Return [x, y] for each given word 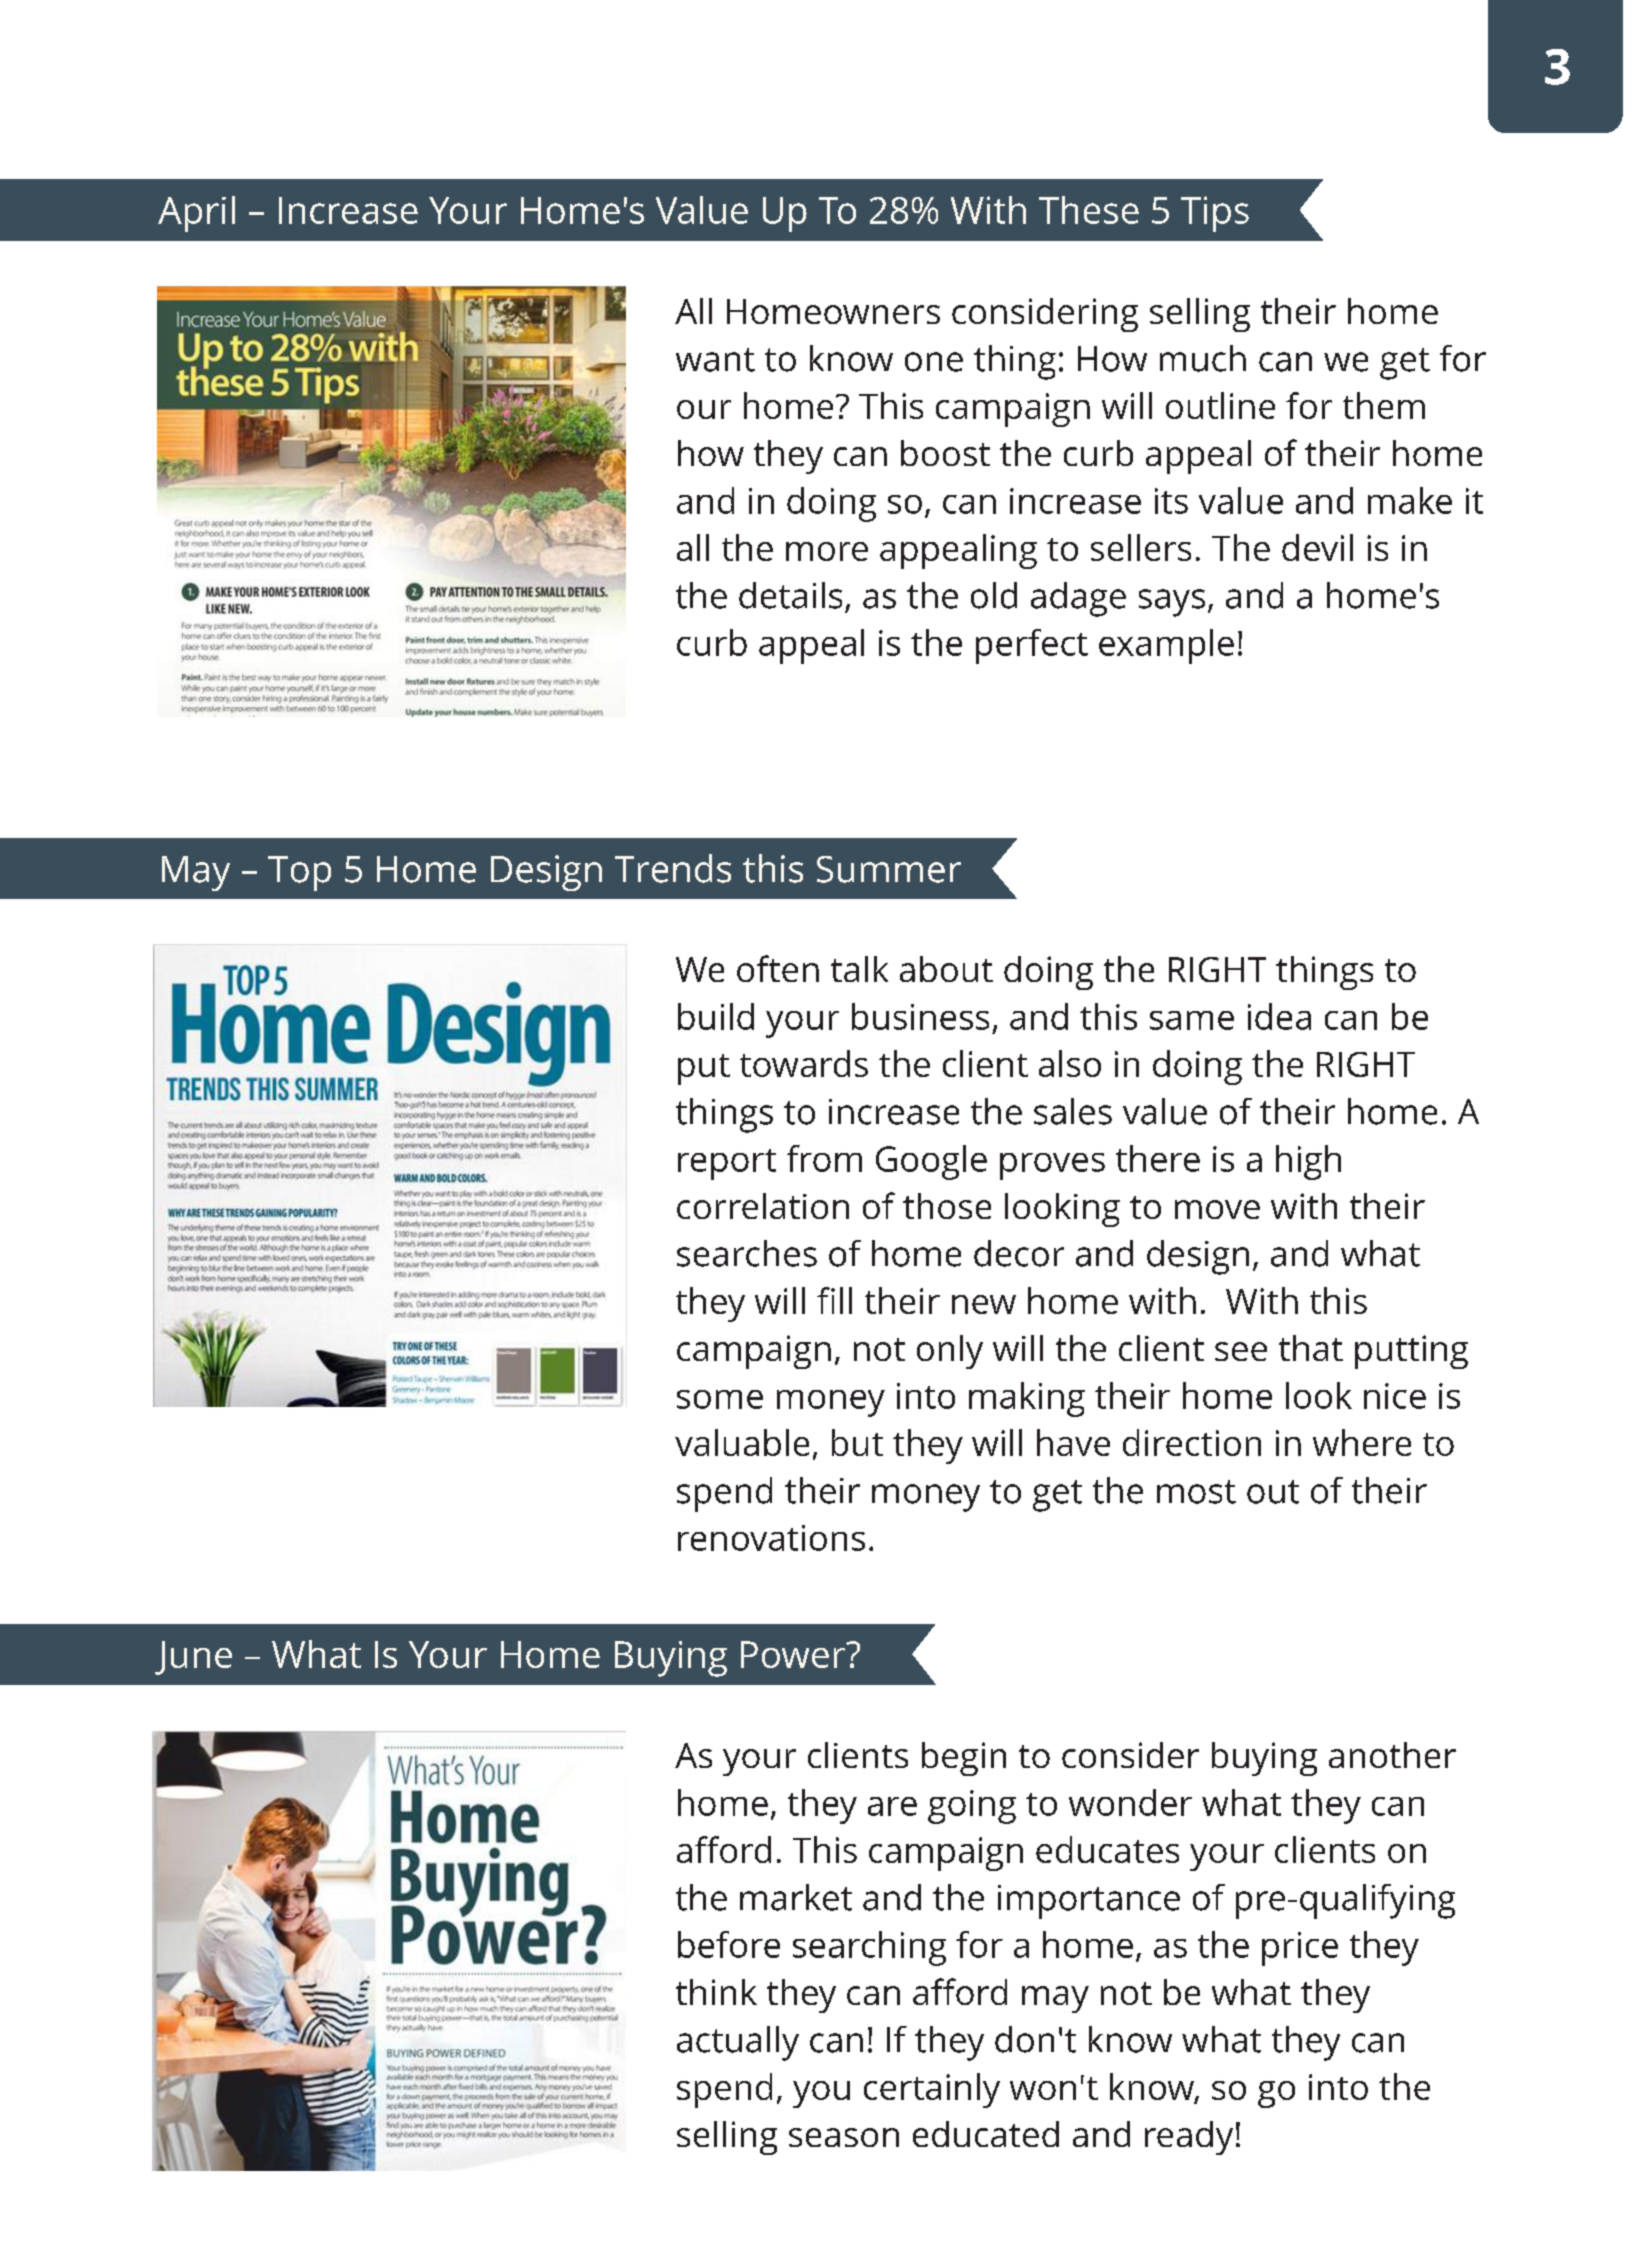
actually [738, 2043]
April [196, 214]
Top [299, 873]
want [715, 360]
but [857, 1442]
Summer [889, 869]
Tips [1215, 214]
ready [1189, 2138]
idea [1279, 1016]
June [193, 1658]
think [716, 1992]
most [1196, 1492]
